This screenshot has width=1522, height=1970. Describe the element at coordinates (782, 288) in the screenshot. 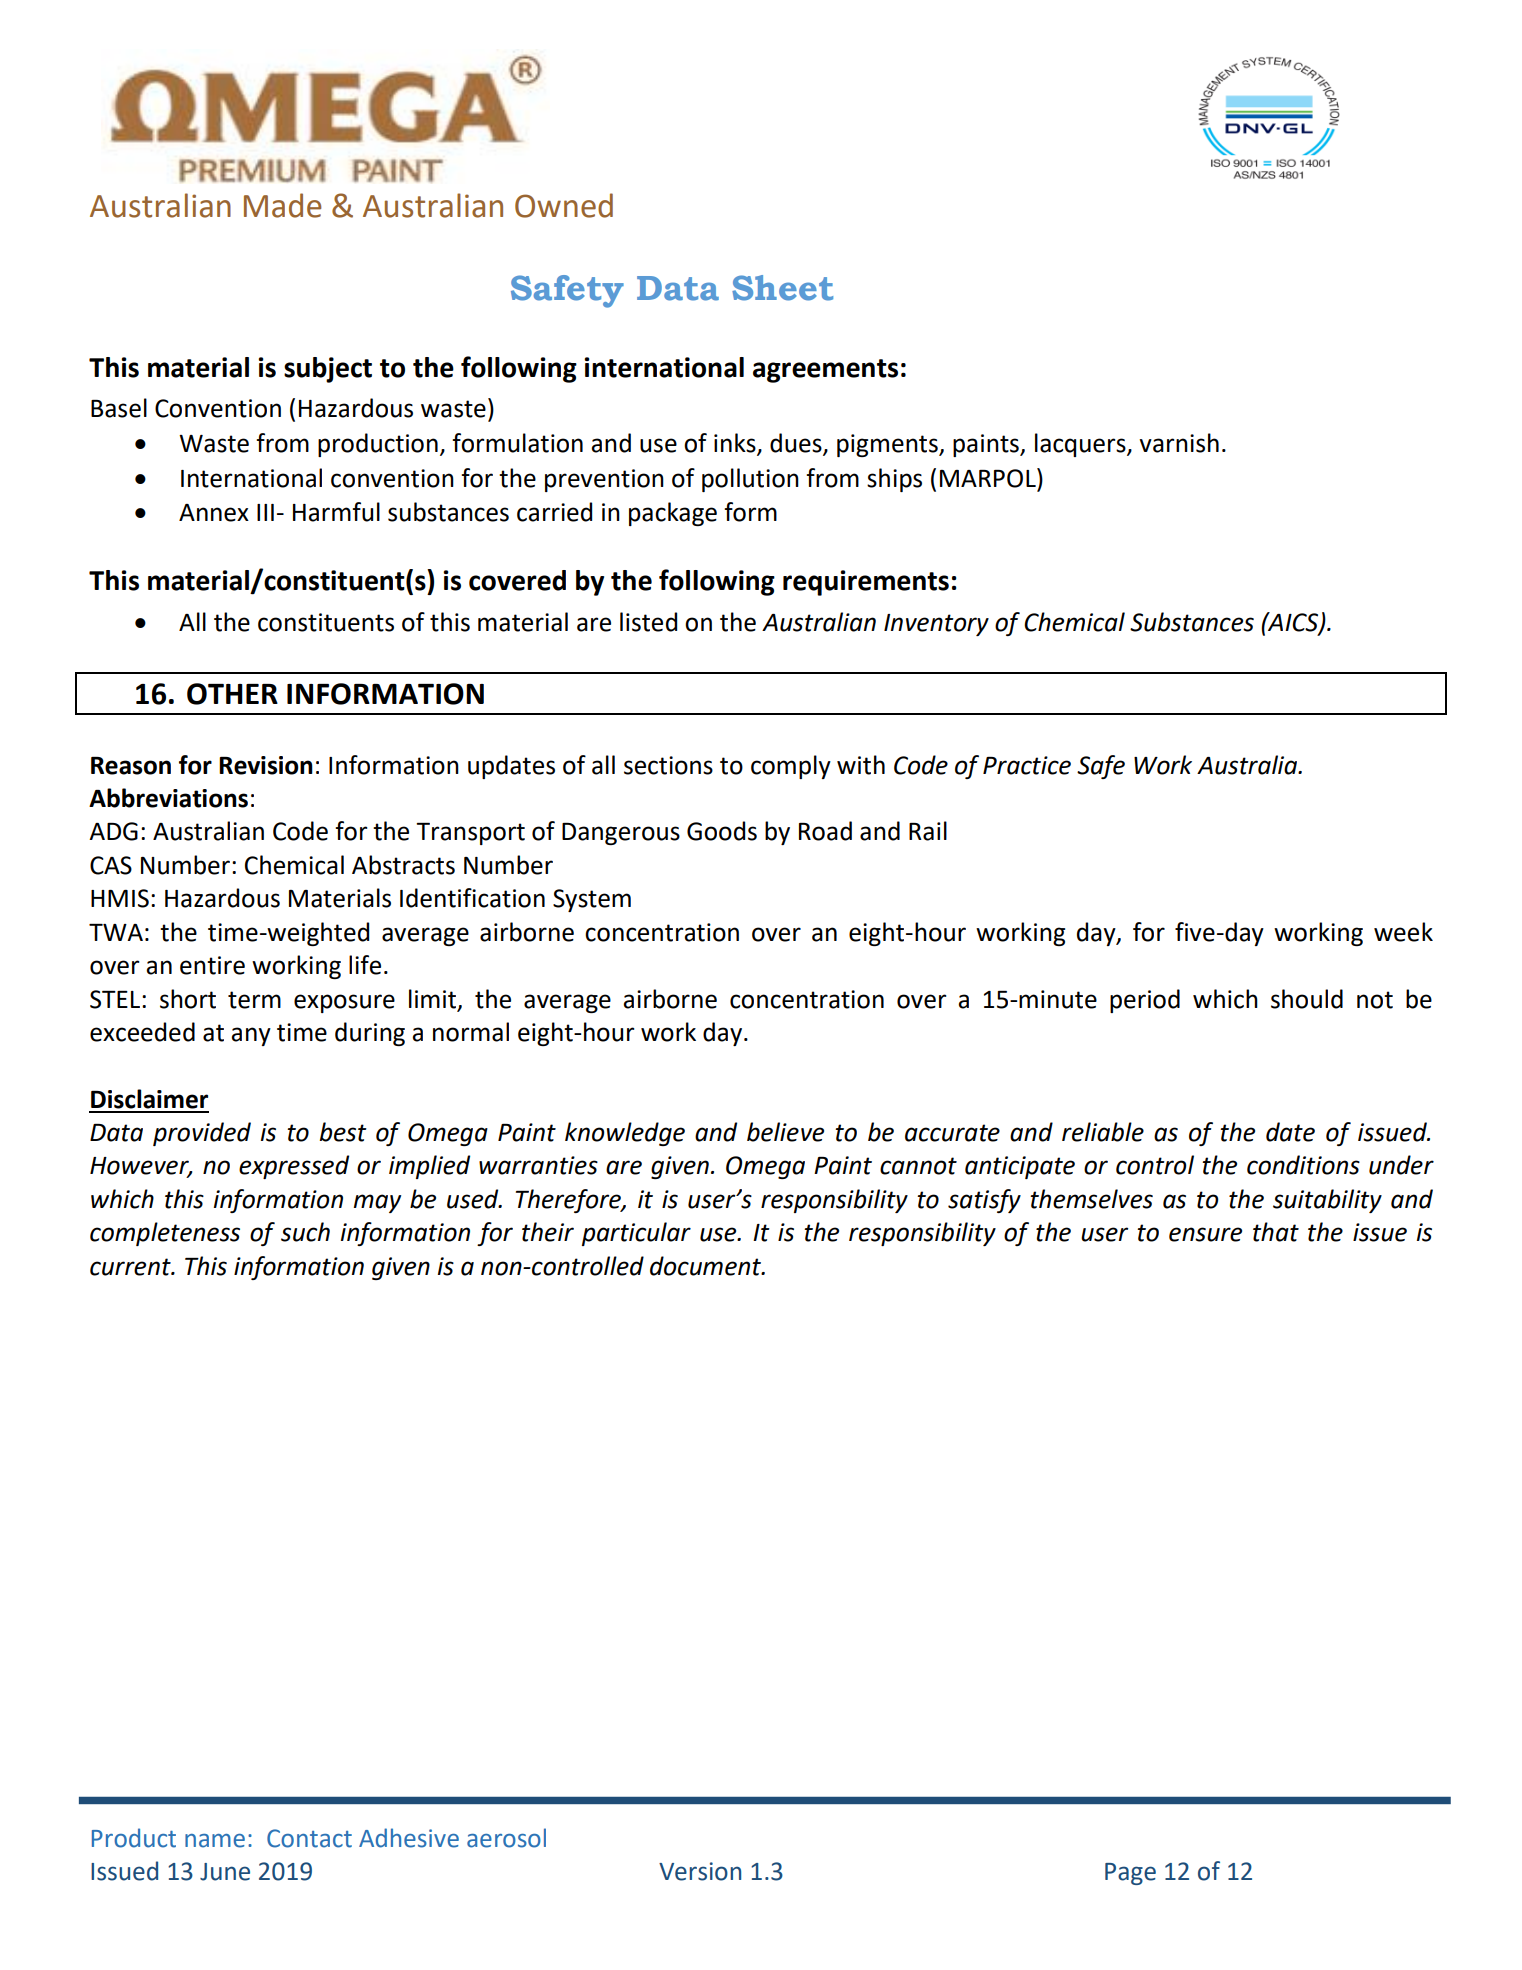

I see `Sheet` at that location.
